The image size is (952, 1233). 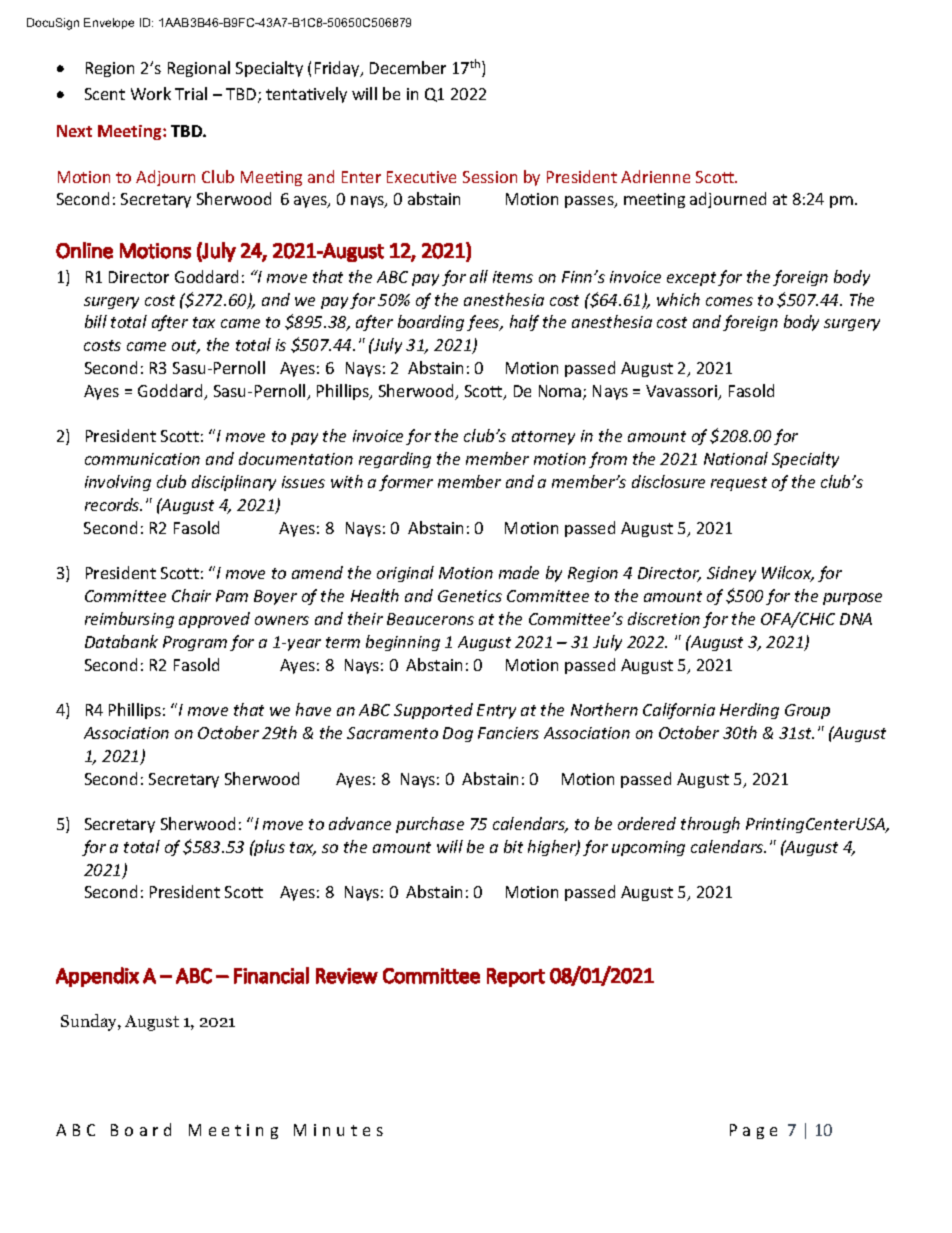 I want to click on Work, so click(x=151, y=93).
